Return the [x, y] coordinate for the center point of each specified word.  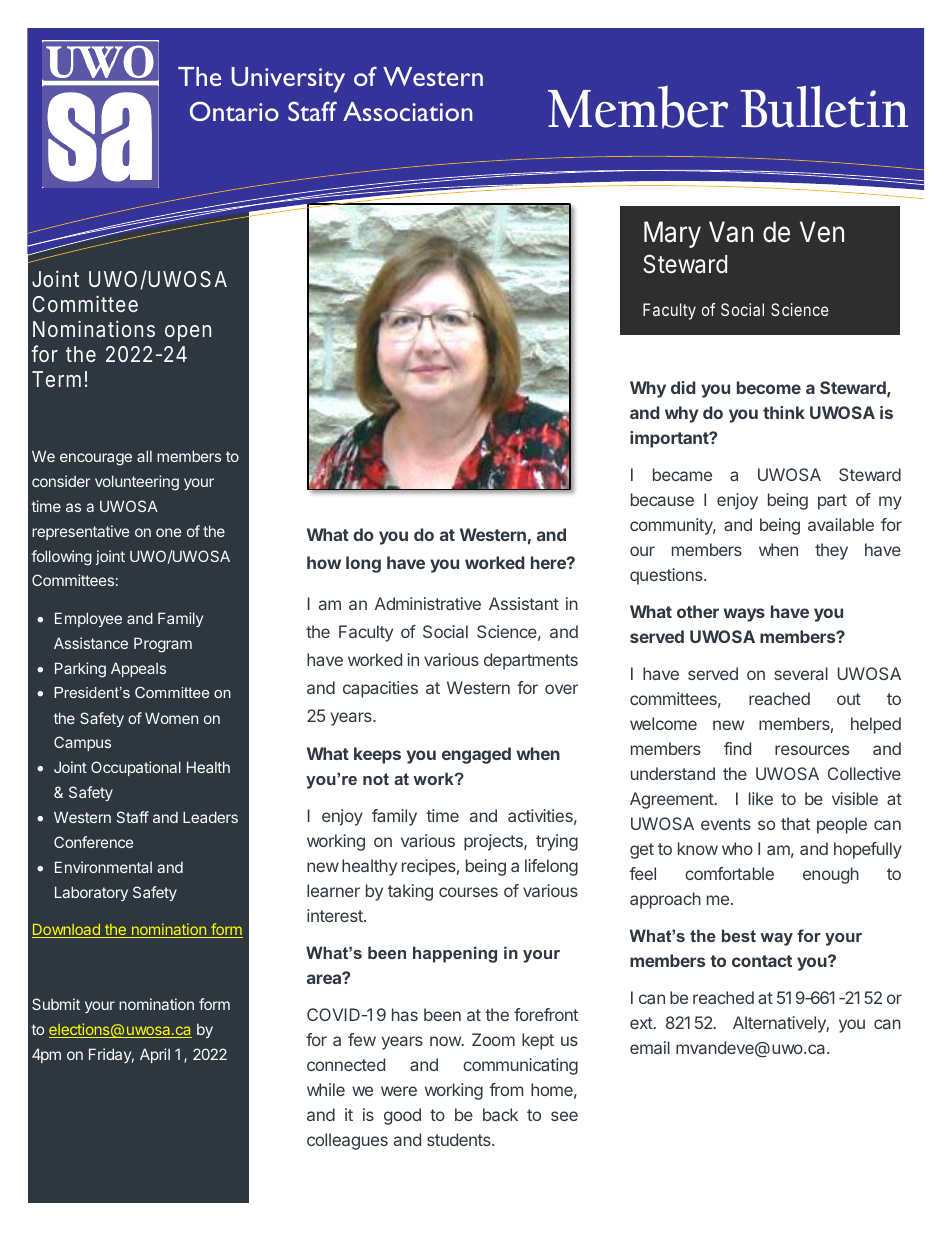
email [650, 1047]
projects [494, 842]
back [500, 1114]
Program [163, 645]
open [188, 333]
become [769, 387]
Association [408, 111]
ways [744, 615]
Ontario [234, 111]
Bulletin [824, 107]
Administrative [428, 603]
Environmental [103, 867]
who [737, 848]
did [683, 387]
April [155, 1055]
